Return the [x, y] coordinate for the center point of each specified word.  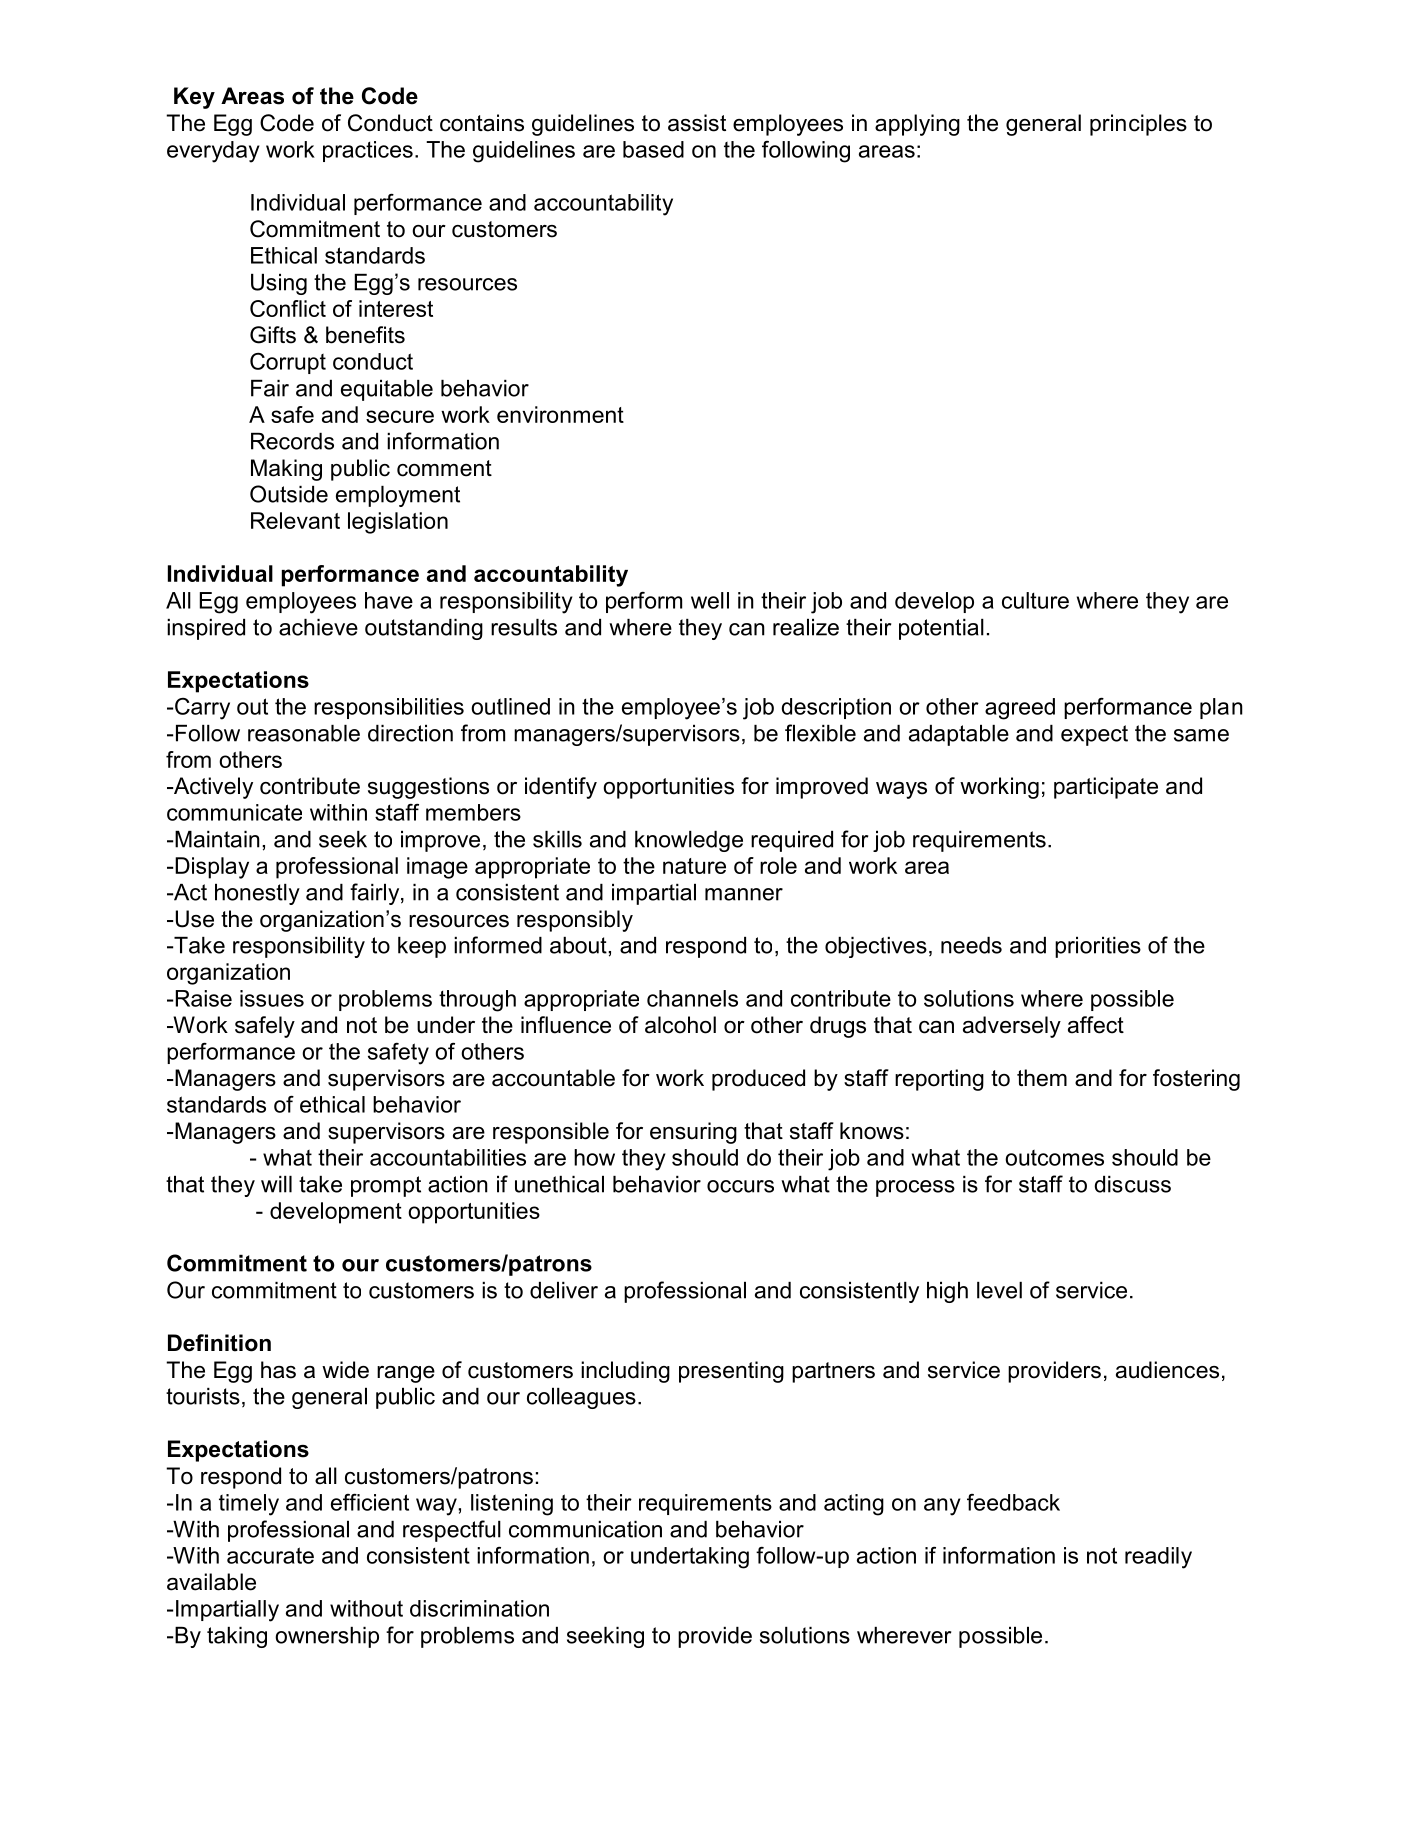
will [276, 1184]
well [710, 600]
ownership [327, 1637]
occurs [740, 1186]
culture [1035, 600]
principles [1138, 125]
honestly [257, 894]
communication [585, 1529]
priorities [1098, 947]
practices [368, 151]
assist [697, 123]
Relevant [295, 520]
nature [694, 866]
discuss [1132, 1184]
